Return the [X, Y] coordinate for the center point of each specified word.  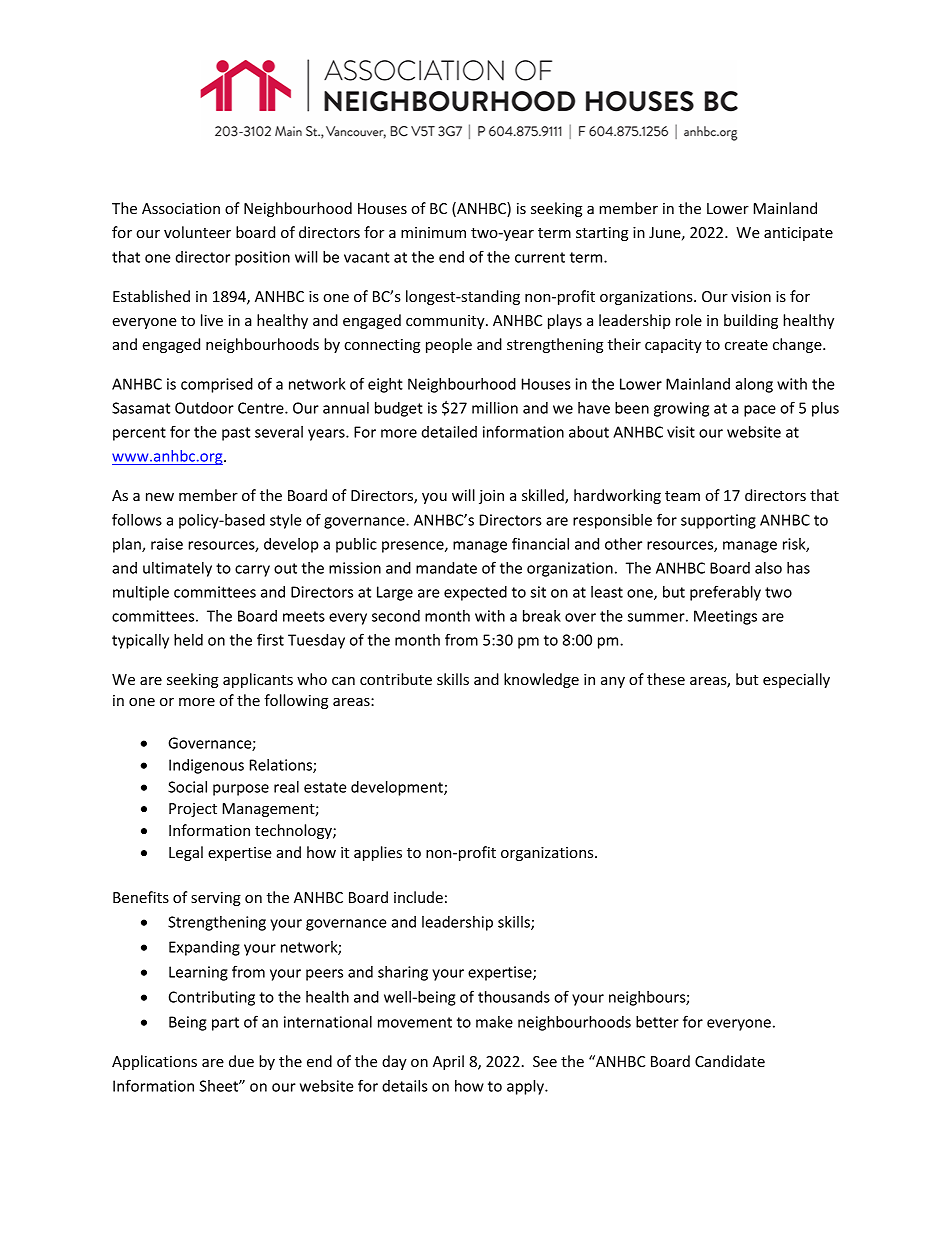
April [448, 1062]
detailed [449, 432]
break [542, 616]
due [241, 1061]
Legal [186, 853]
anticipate [798, 234]
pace [760, 411]
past [236, 434]
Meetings [725, 617]
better [657, 1022]
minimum [433, 232]
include [418, 897]
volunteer [197, 232]
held [188, 640]
